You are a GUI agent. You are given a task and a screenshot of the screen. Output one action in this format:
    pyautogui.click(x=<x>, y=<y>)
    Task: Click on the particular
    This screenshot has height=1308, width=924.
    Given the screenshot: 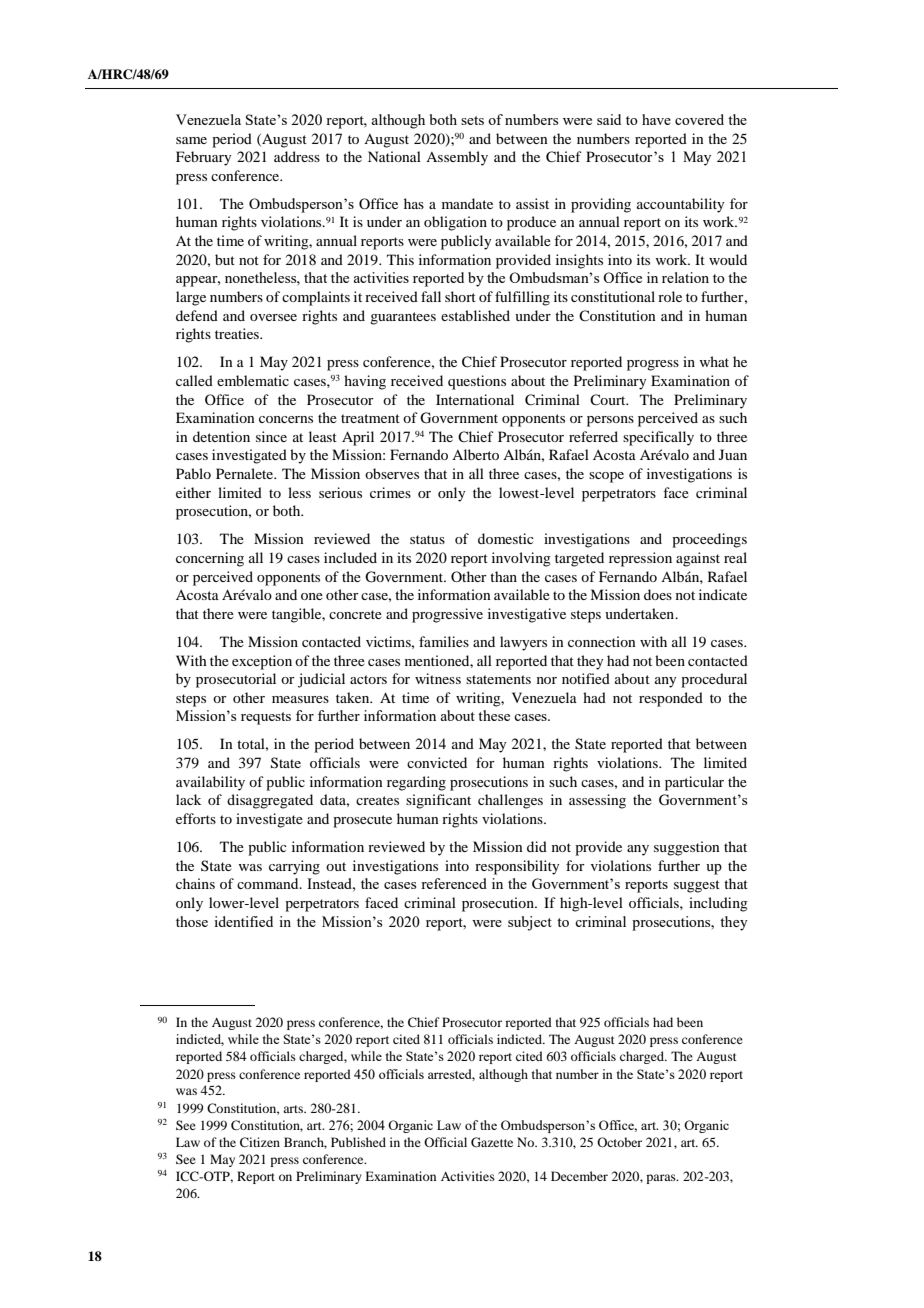 What is the action you would take?
    pyautogui.click(x=694, y=783)
